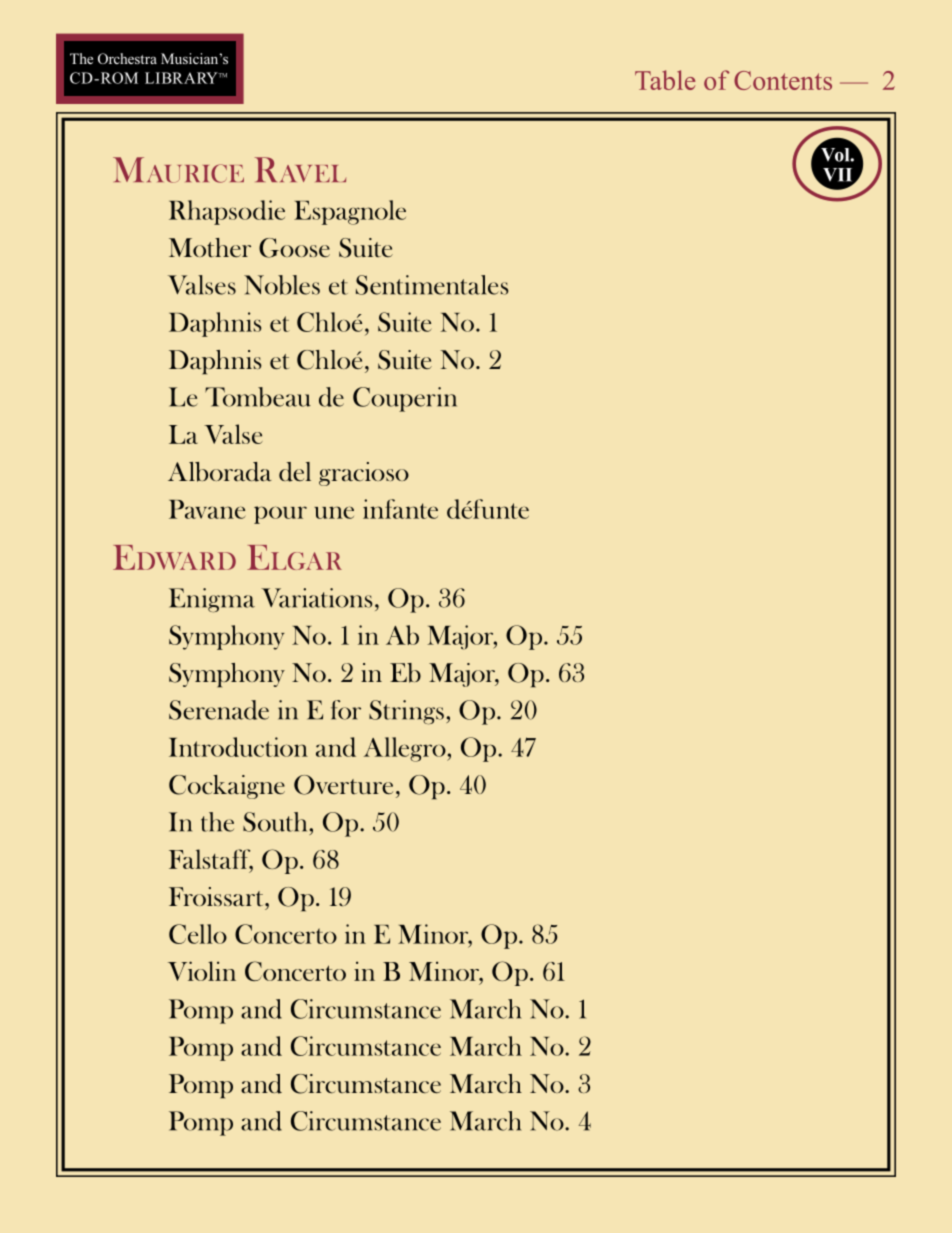 Image resolution: width=952 pixels, height=1233 pixels. I want to click on Allegro, so click(406, 749).
